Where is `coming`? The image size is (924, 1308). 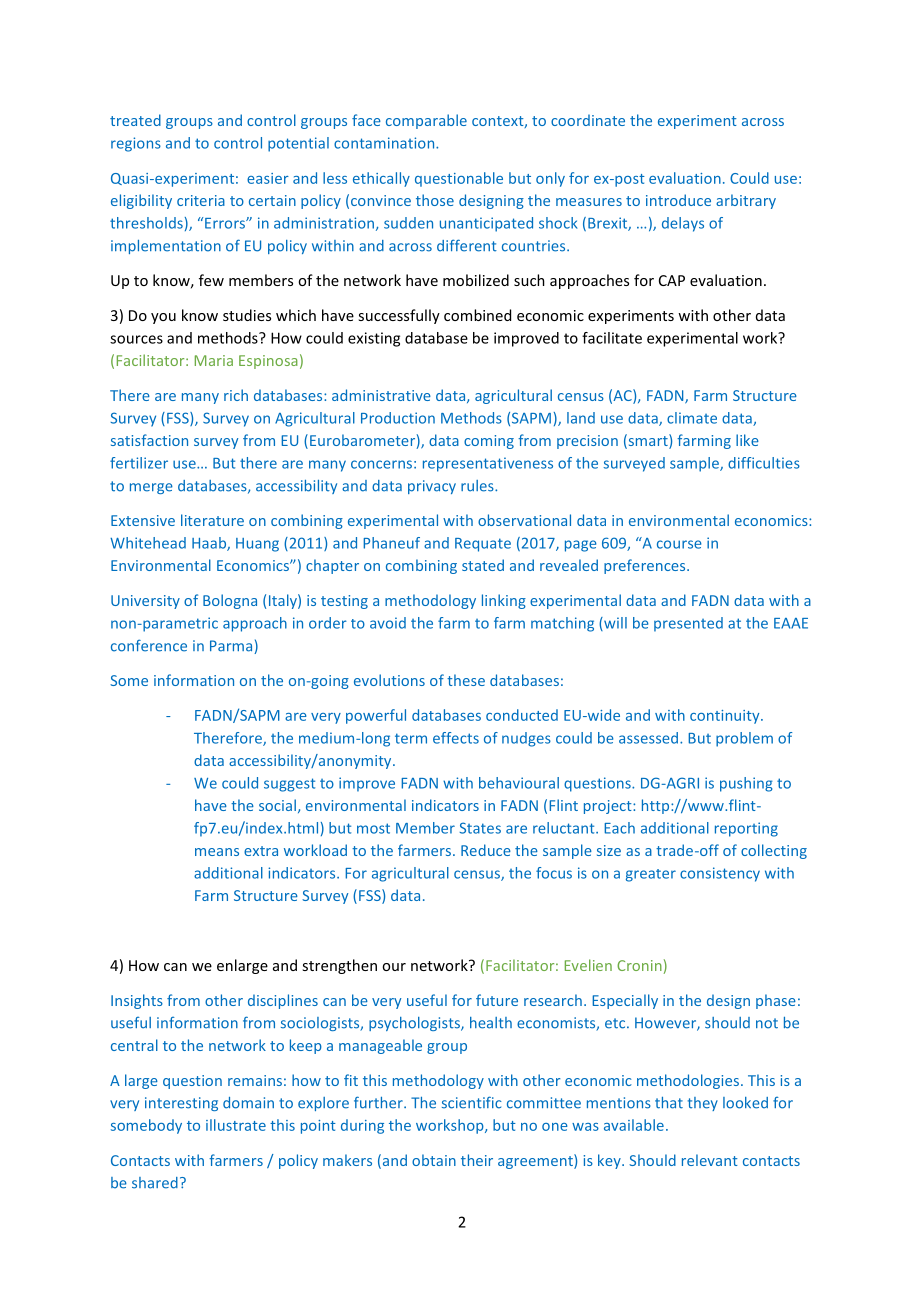
coming is located at coordinates (489, 442).
